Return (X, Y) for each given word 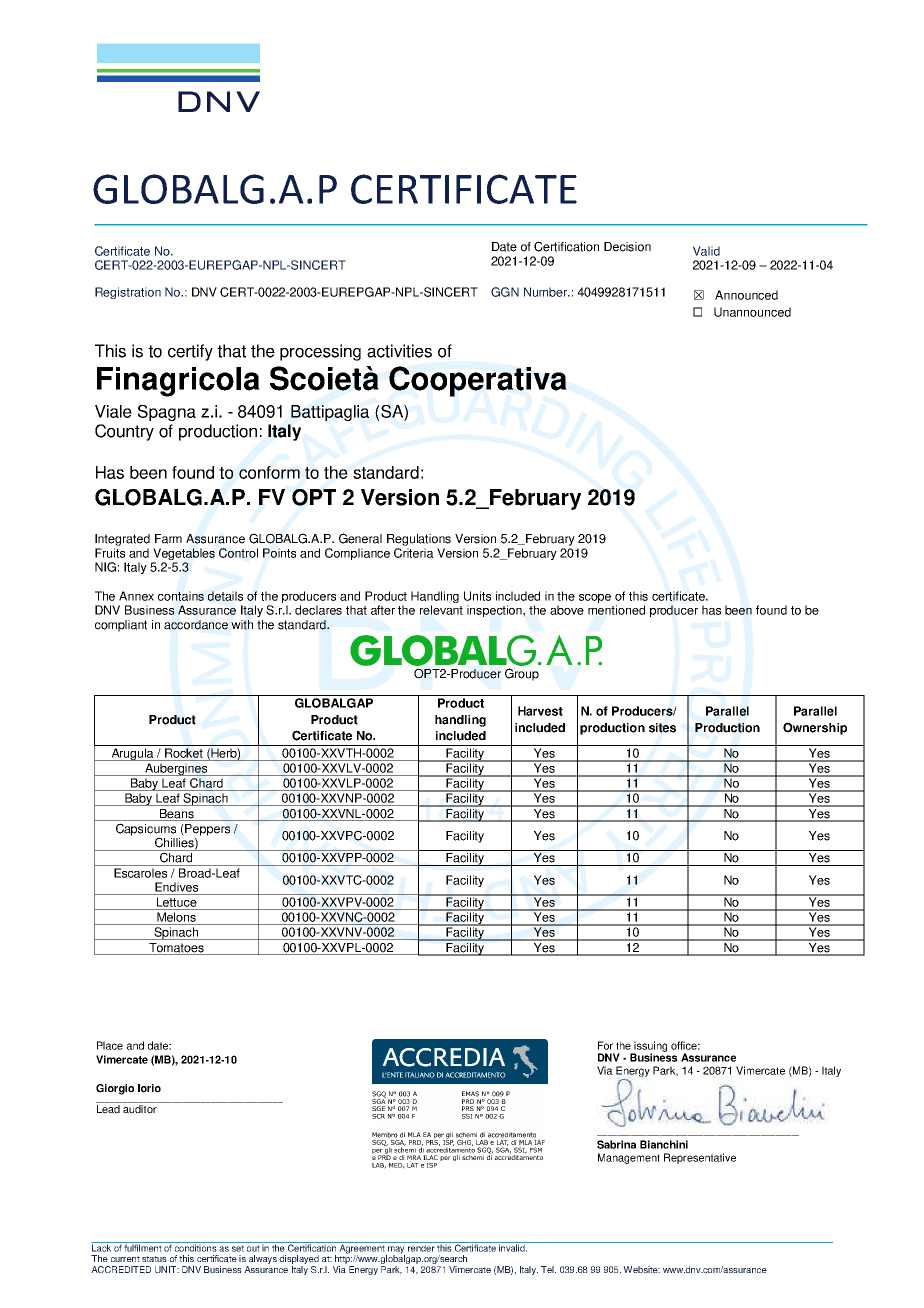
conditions (195, 1247)
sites (662, 728)
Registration (128, 293)
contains (181, 596)
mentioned (616, 610)
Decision (627, 247)
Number (546, 292)
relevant (441, 610)
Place (110, 1045)
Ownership (815, 728)
